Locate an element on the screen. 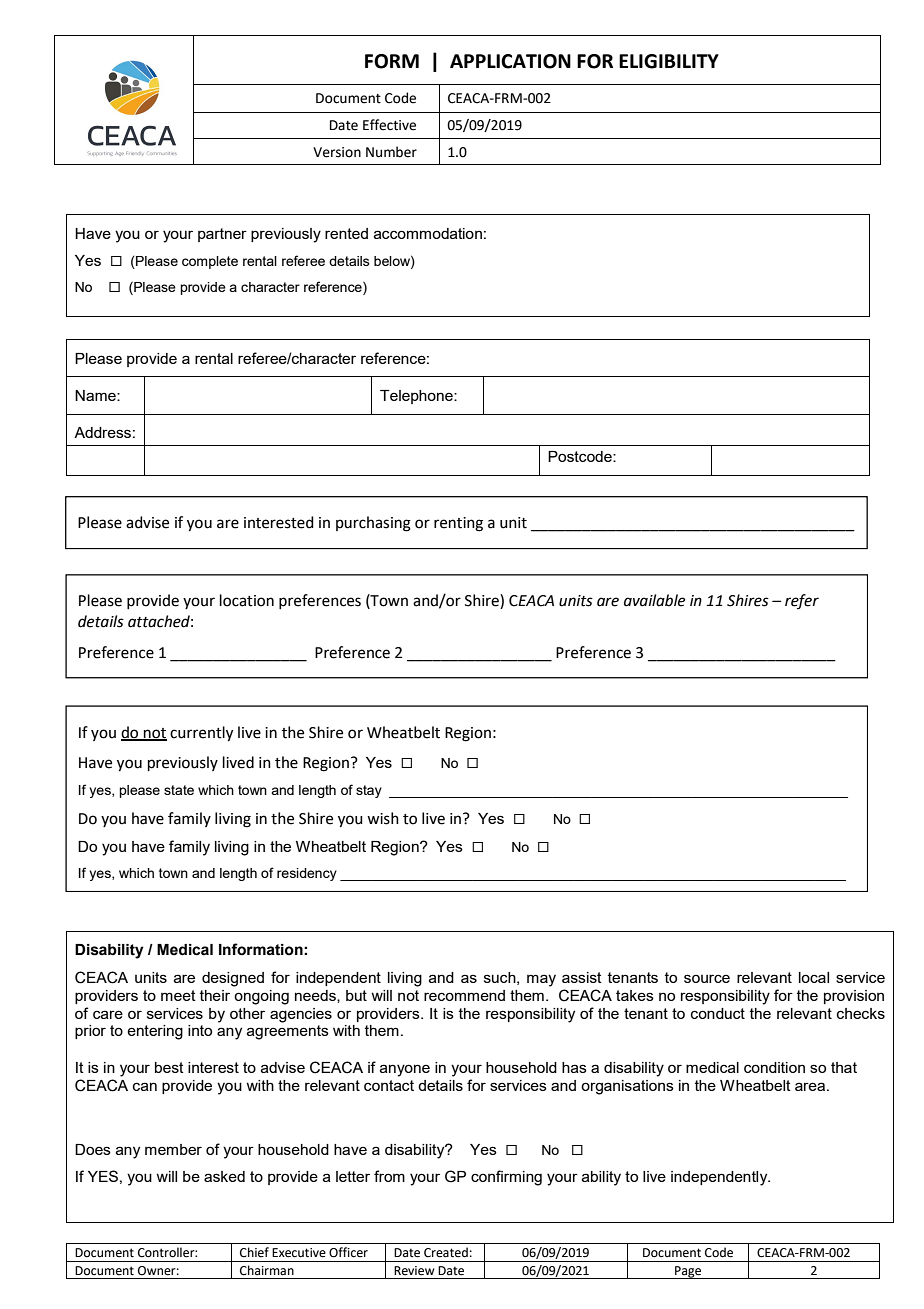 The image size is (924, 1309). meet is located at coordinates (178, 995).
